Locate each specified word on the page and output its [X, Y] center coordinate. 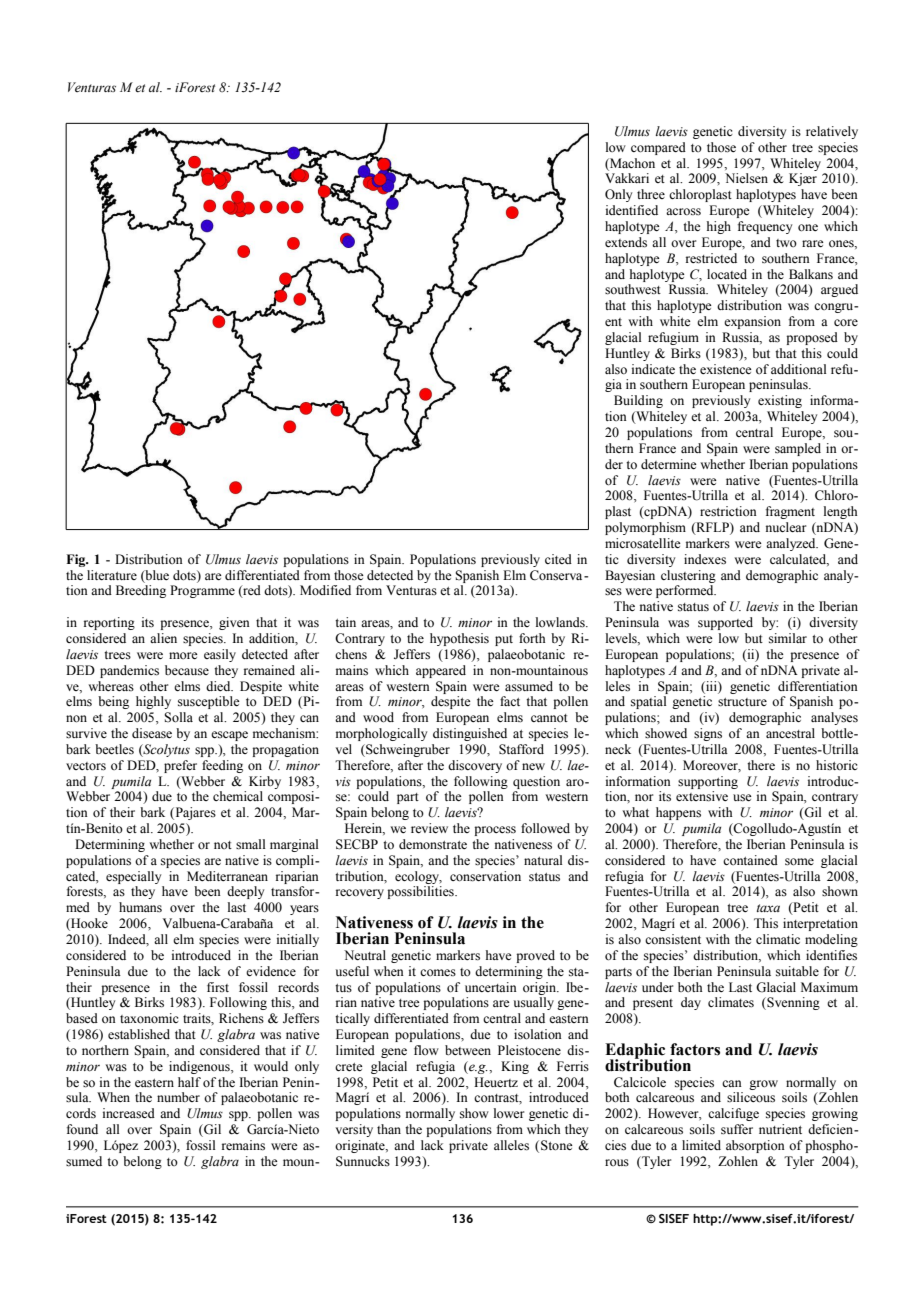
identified [632, 210]
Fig [77, 560]
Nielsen [746, 178]
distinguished [470, 734]
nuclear [786, 527]
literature [112, 575]
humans [140, 907]
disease [152, 733]
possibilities [421, 892]
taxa [768, 908]
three [651, 194]
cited [558, 559]
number [178, 1097]
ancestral [790, 733]
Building [638, 401]
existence [726, 369]
